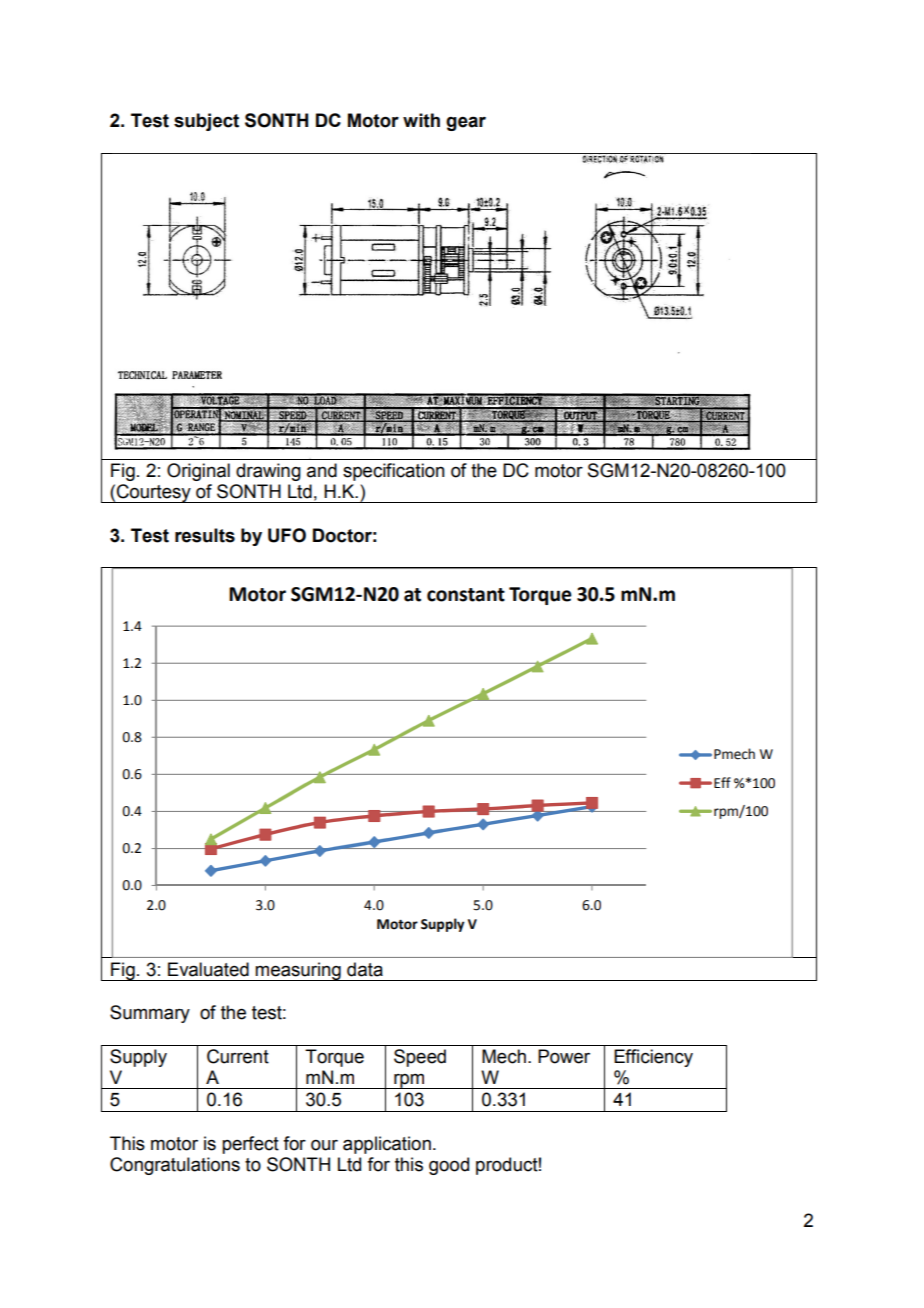 Image resolution: width=924 pixels, height=1308 pixels. Describe the element at coordinates (365, 969) in the page. I see `data` at that location.
